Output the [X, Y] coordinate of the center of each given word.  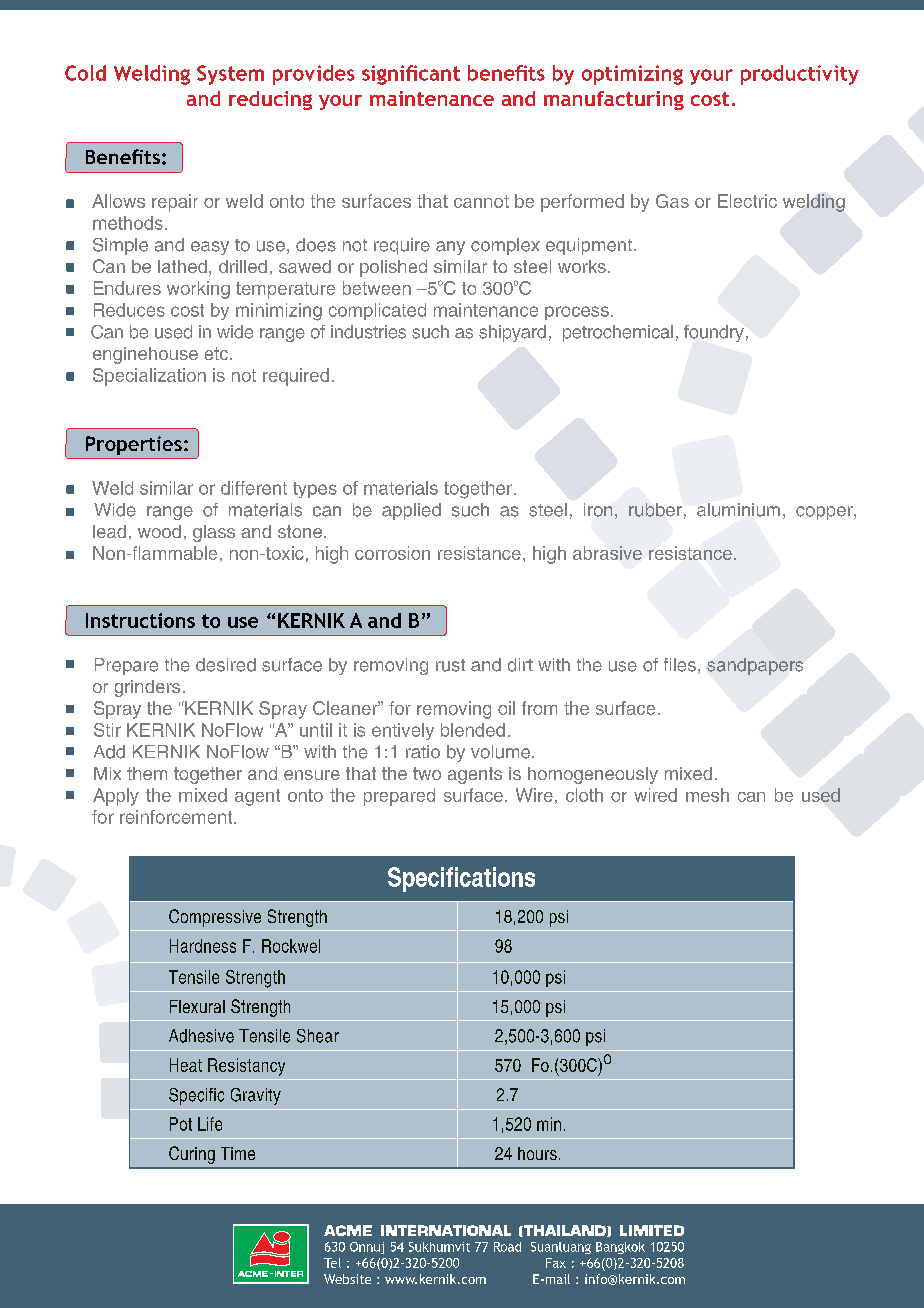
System [230, 75]
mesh [707, 795]
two [427, 773]
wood [159, 531]
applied [411, 511]
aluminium [738, 510]
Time [238, 1153]
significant [411, 75]
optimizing [632, 75]
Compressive [215, 918]
